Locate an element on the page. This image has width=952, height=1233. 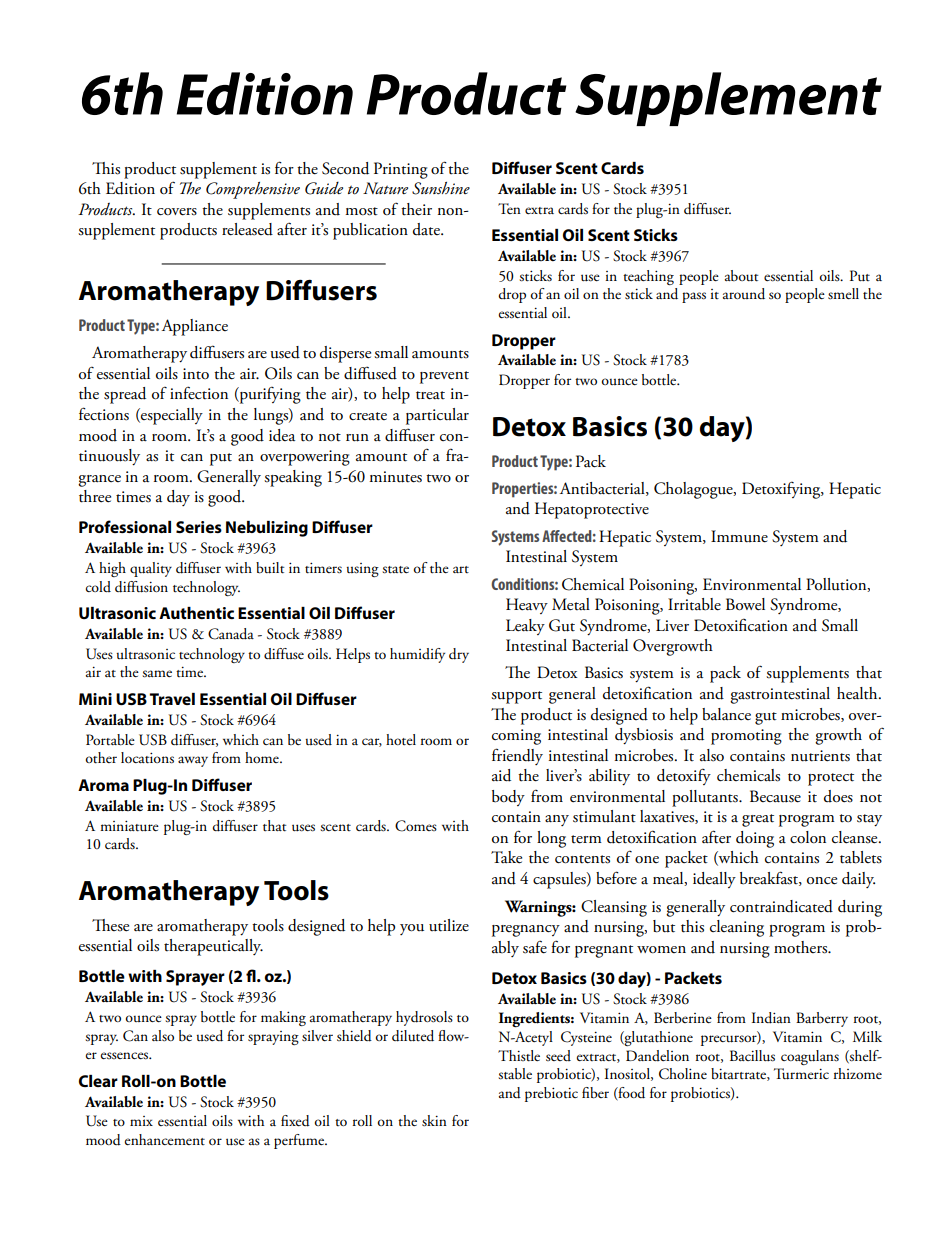
Because is located at coordinates (775, 796).
